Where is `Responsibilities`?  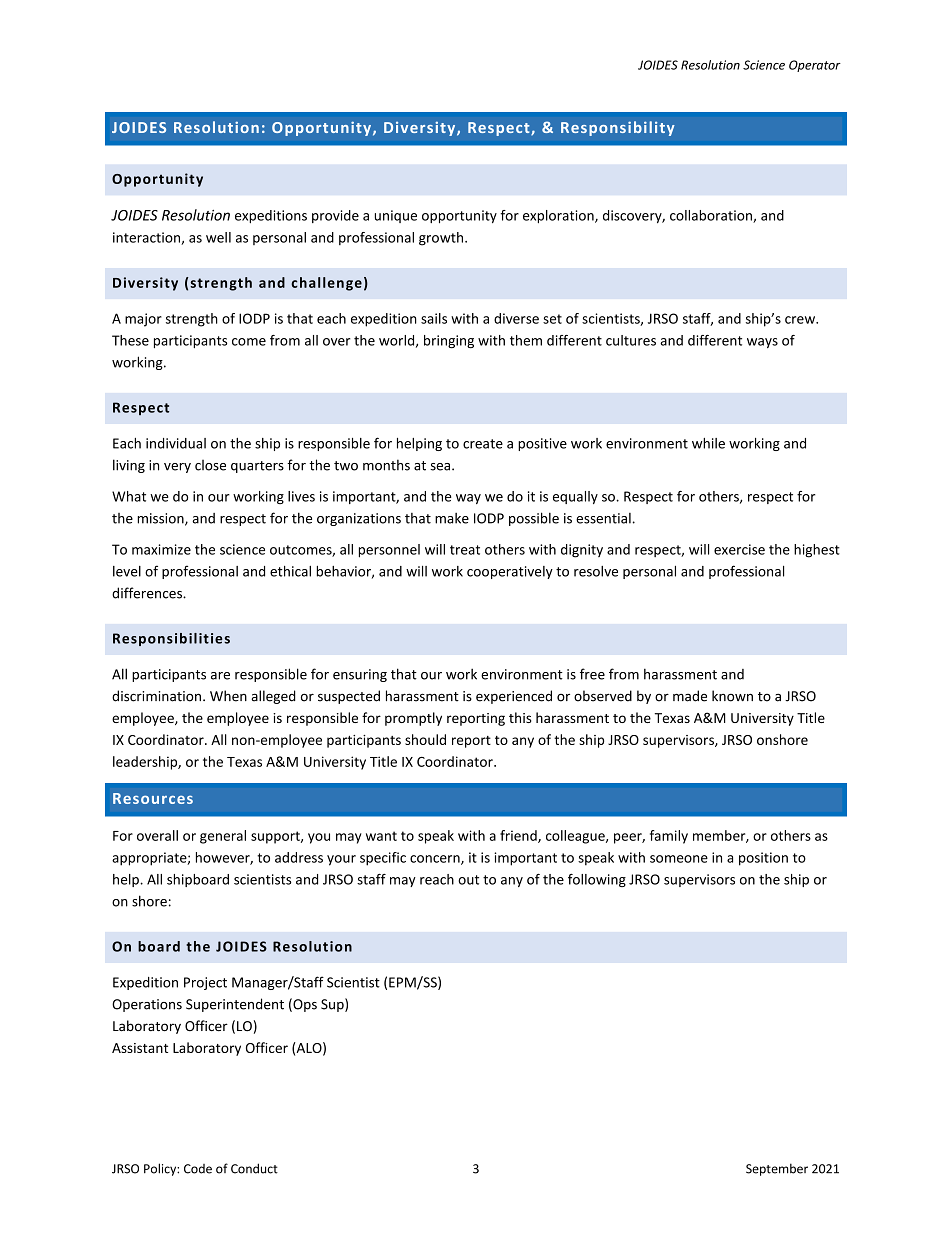
Responsibilities is located at coordinates (171, 639).
